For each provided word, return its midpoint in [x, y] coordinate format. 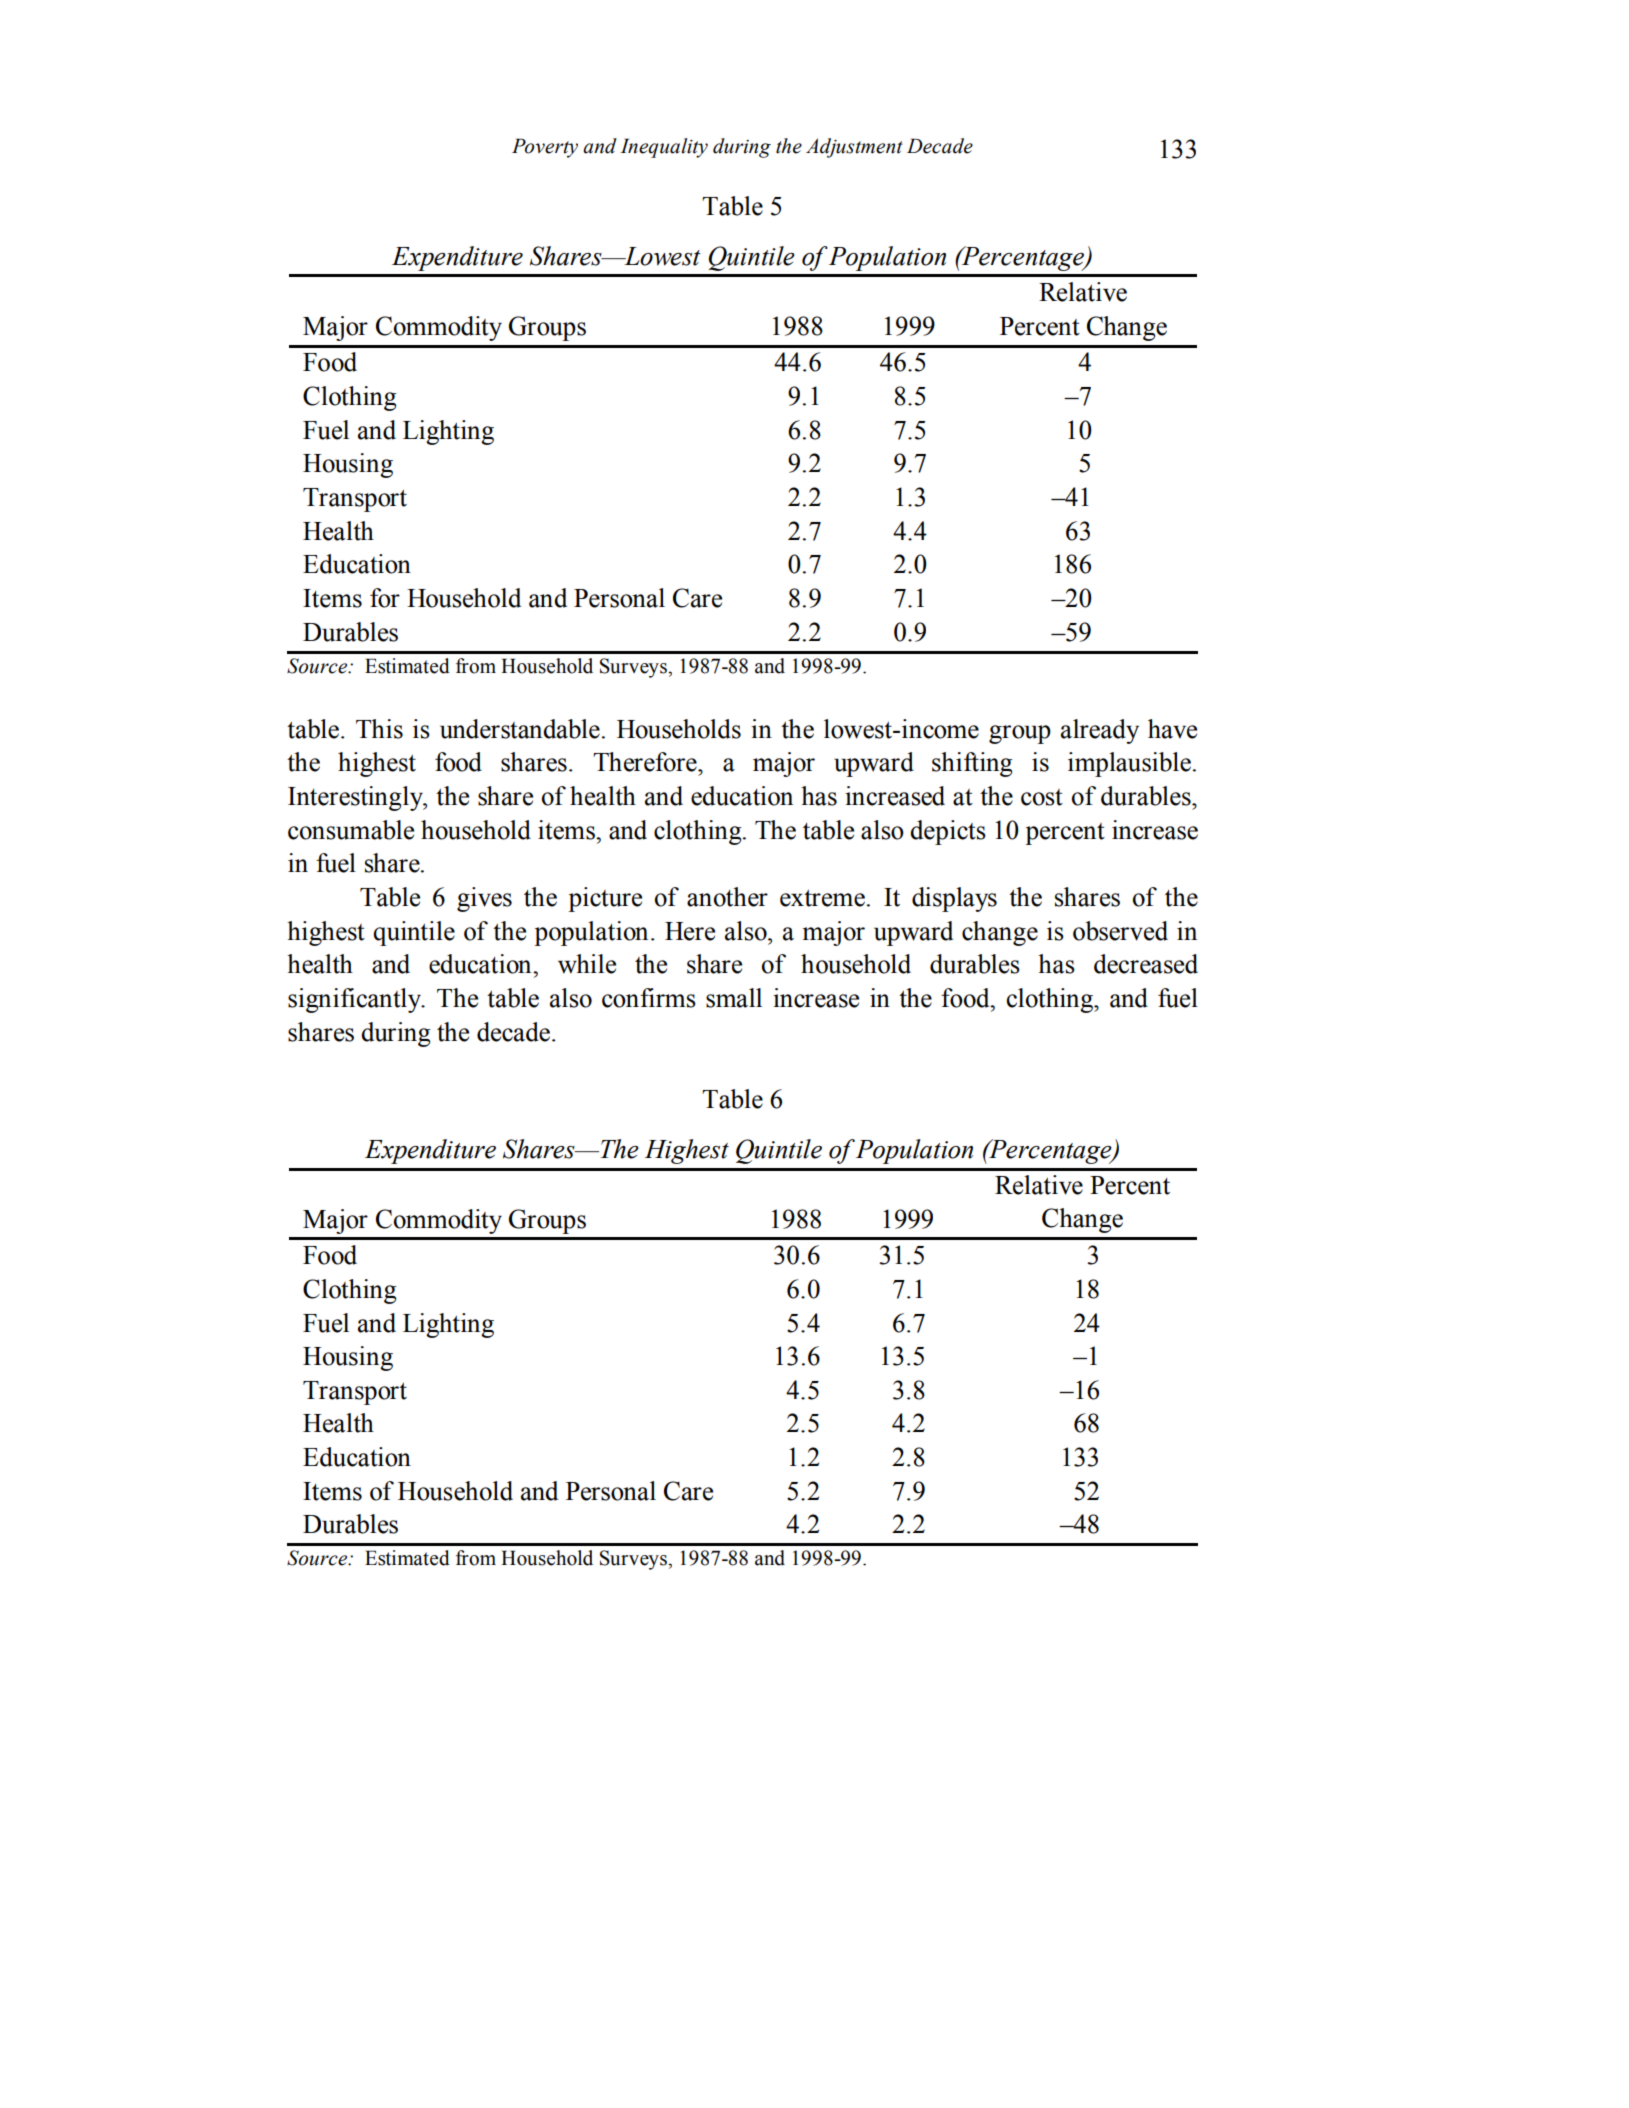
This [379, 729]
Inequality [664, 148]
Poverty [545, 148]
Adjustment [854, 148]
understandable [520, 729]
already [1100, 731]
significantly [355, 1000]
